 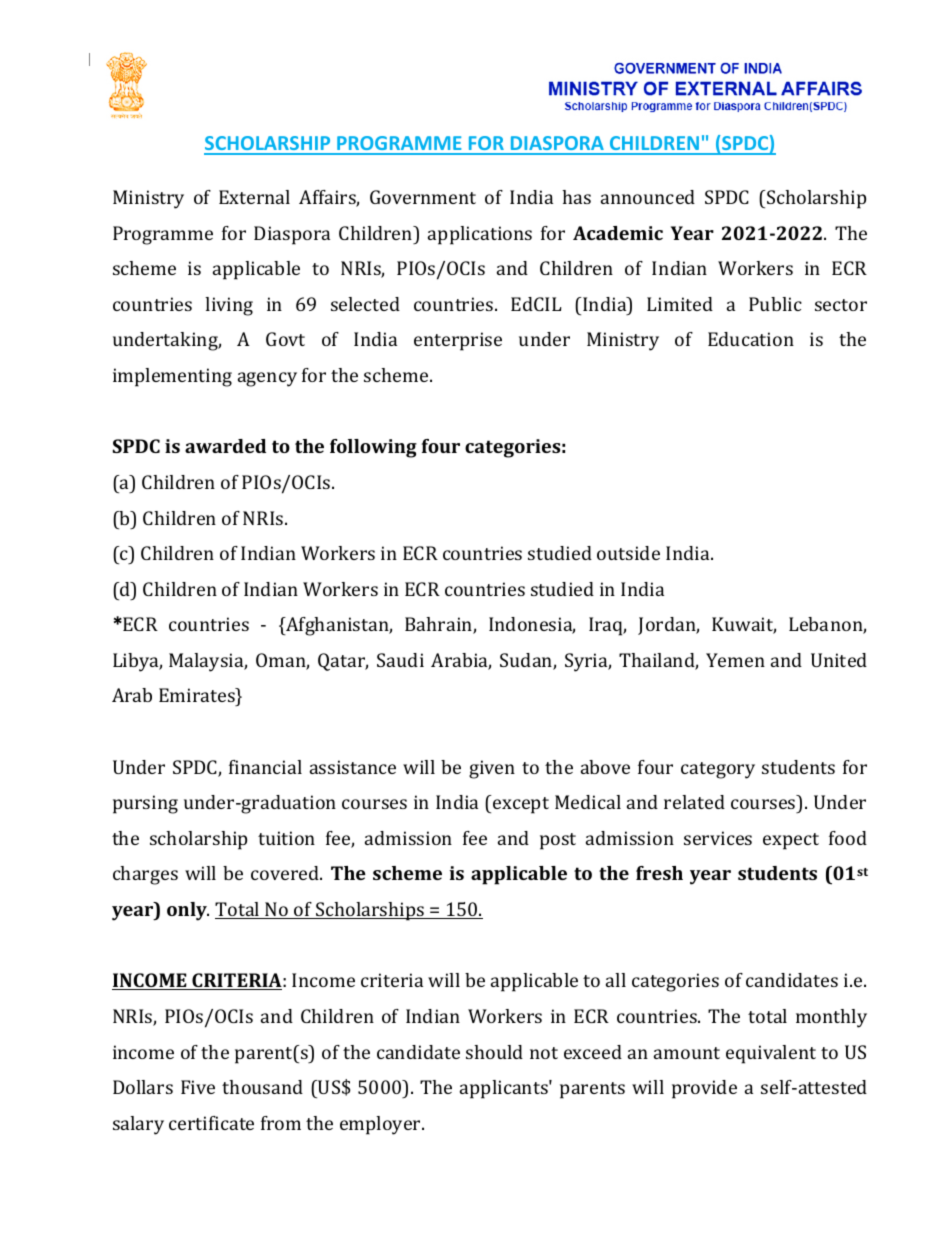 I want to click on Education, so click(x=751, y=339).
